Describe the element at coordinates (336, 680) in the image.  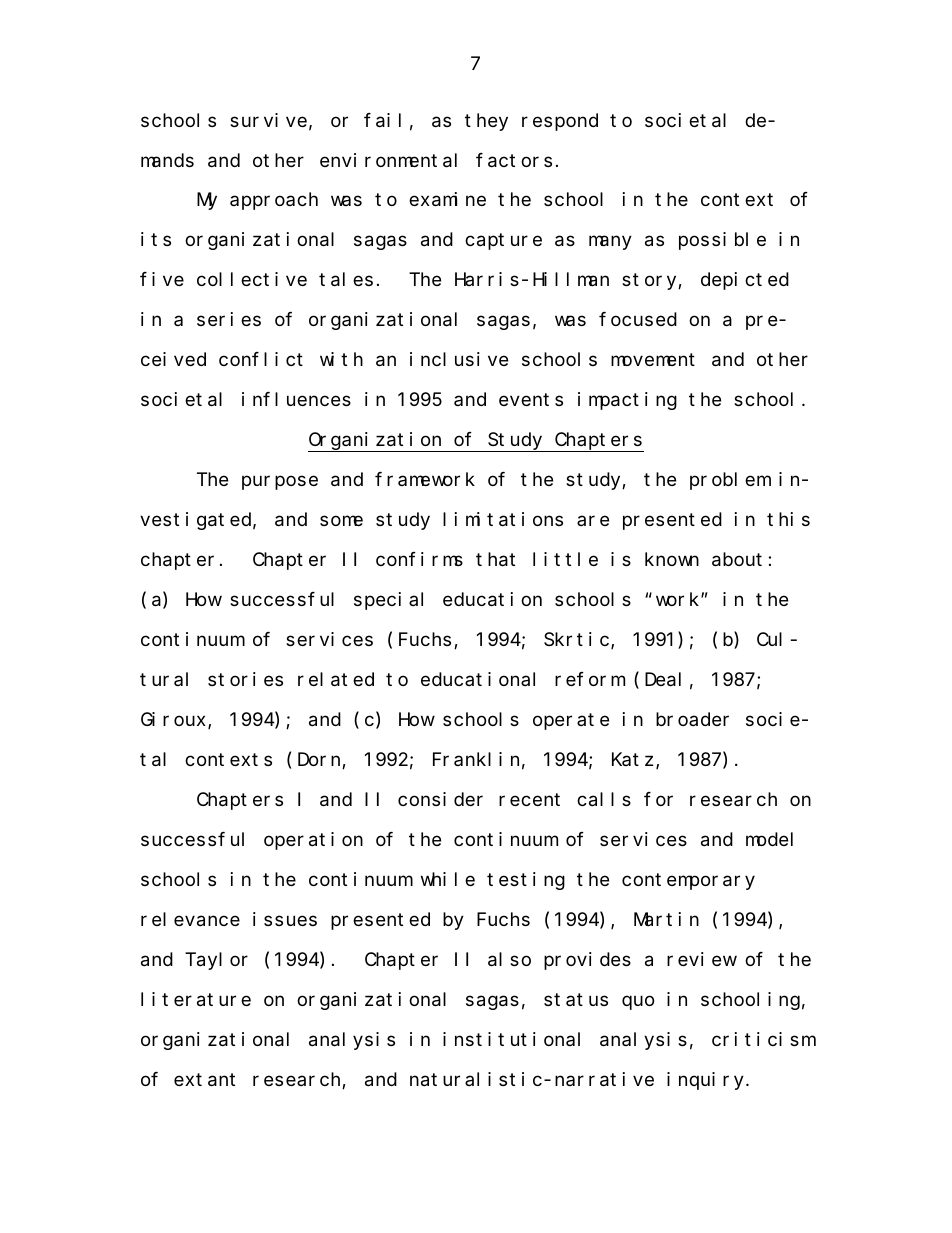
I see `related` at that location.
